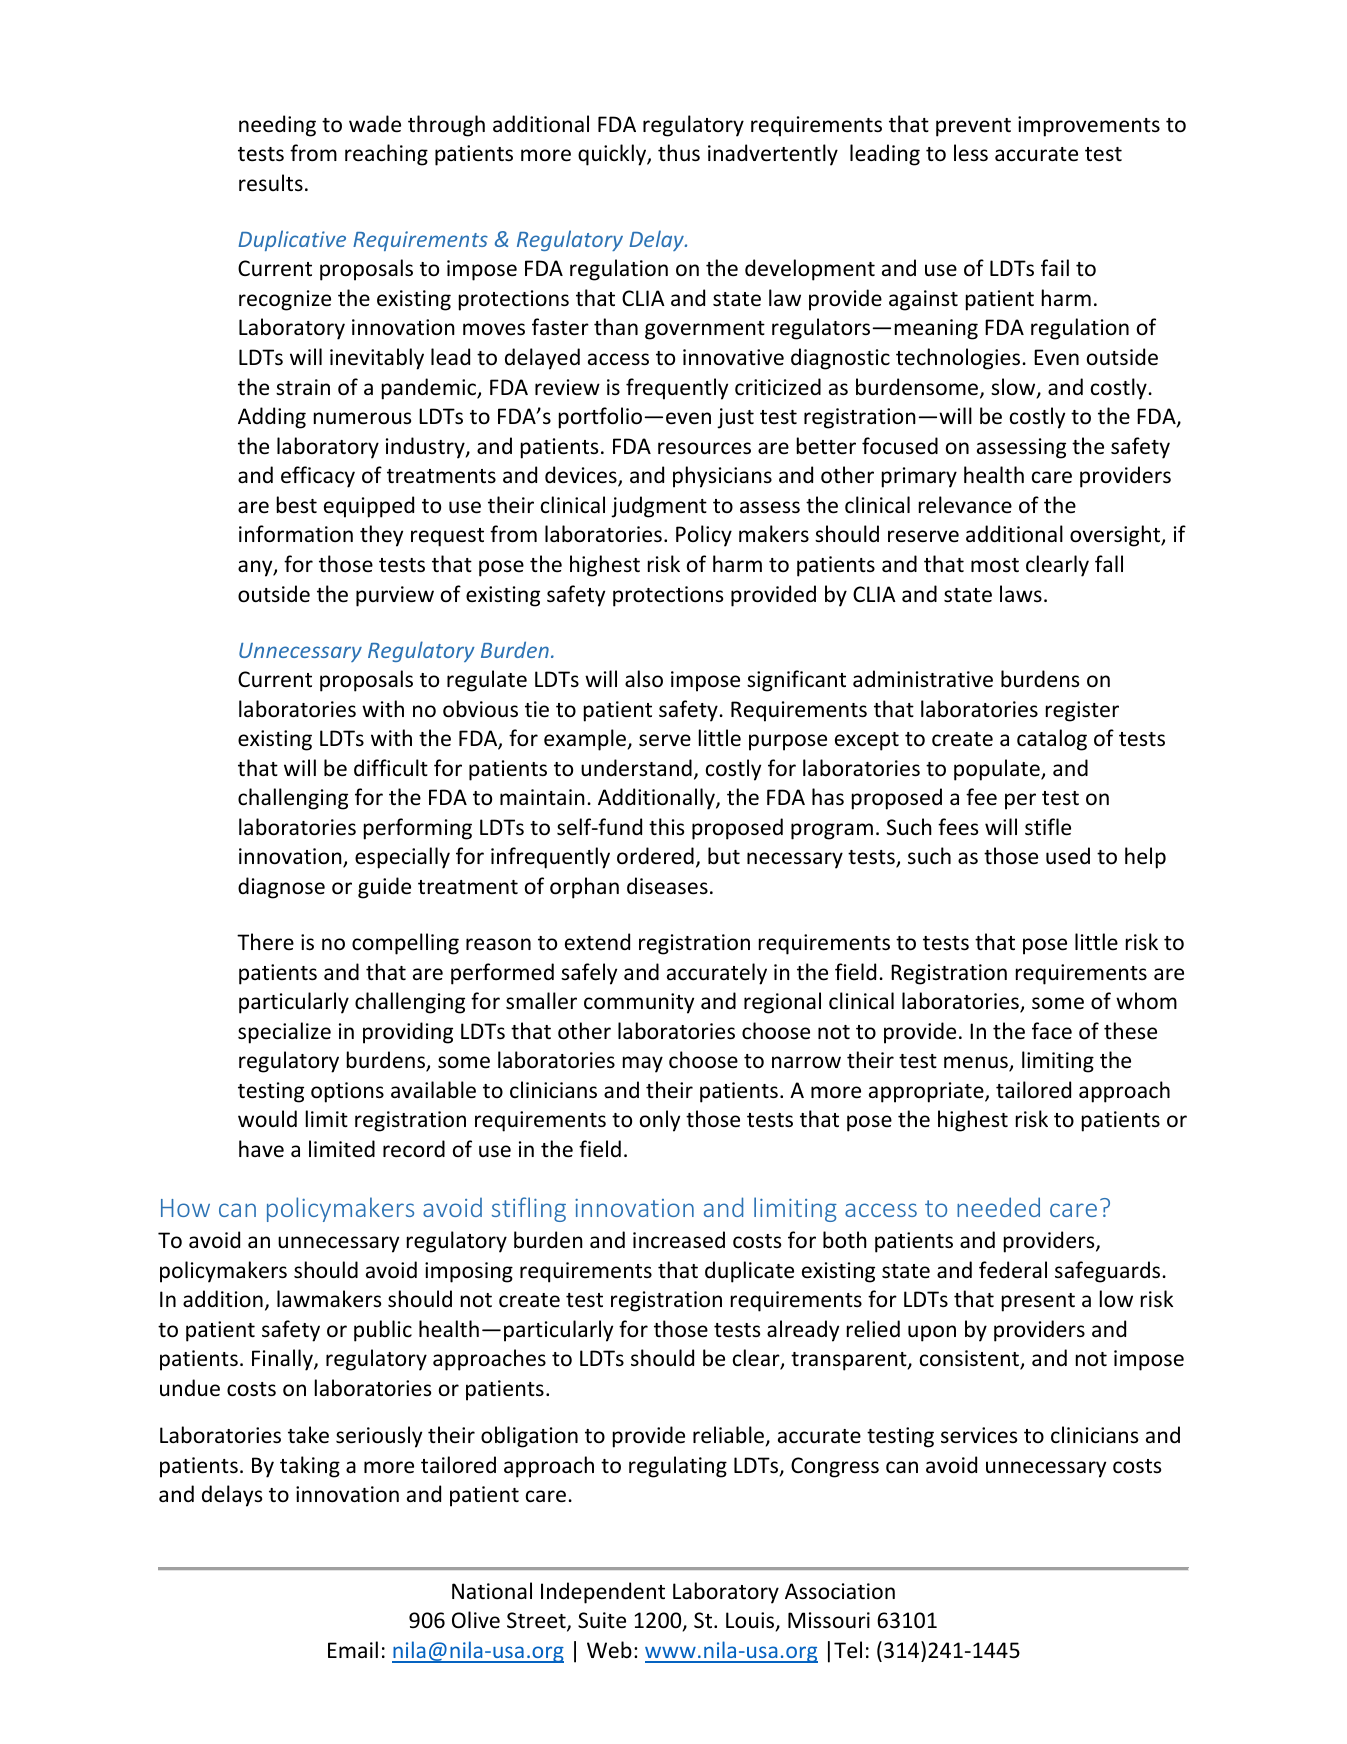 The image size is (1347, 1744). Describe the element at coordinates (659, 507) in the image. I see `judgment` at that location.
